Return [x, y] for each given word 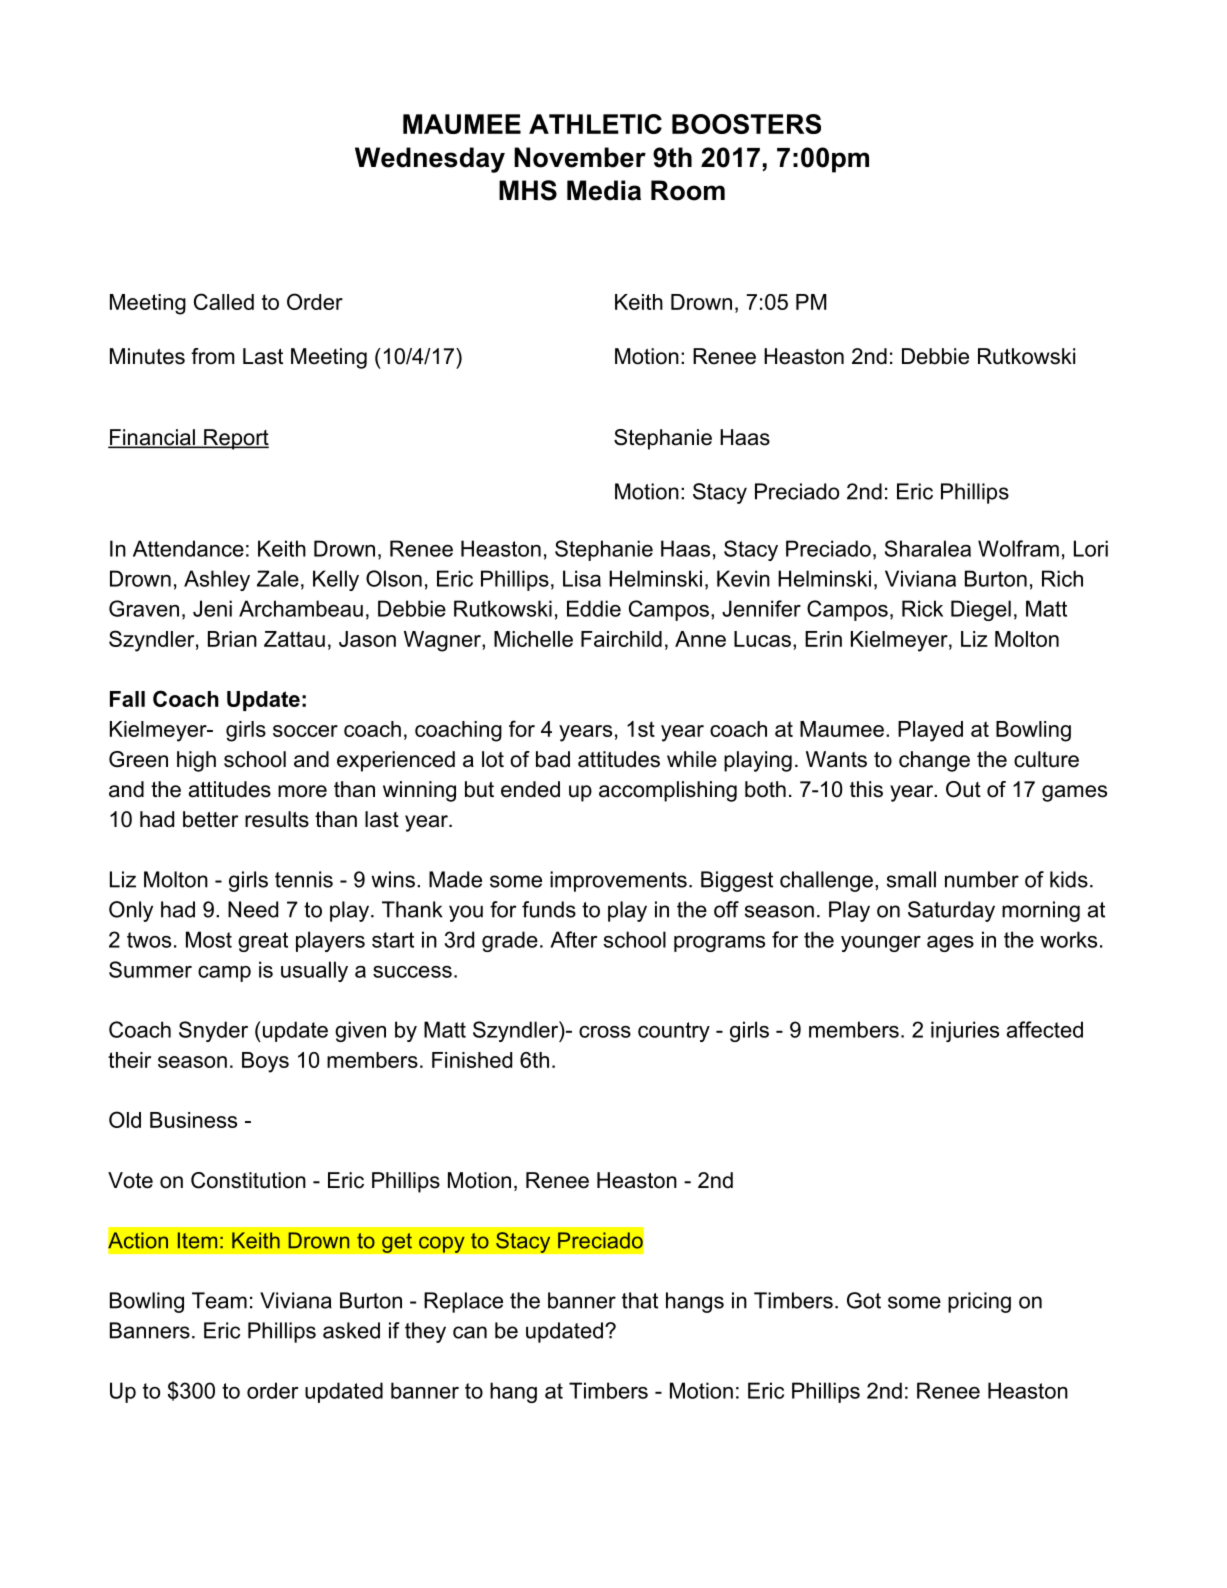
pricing [979, 1302]
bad [553, 759]
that [640, 1300]
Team [219, 1300]
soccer [305, 731]
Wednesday [430, 160]
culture [1046, 759]
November [580, 157]
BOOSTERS [746, 124]
